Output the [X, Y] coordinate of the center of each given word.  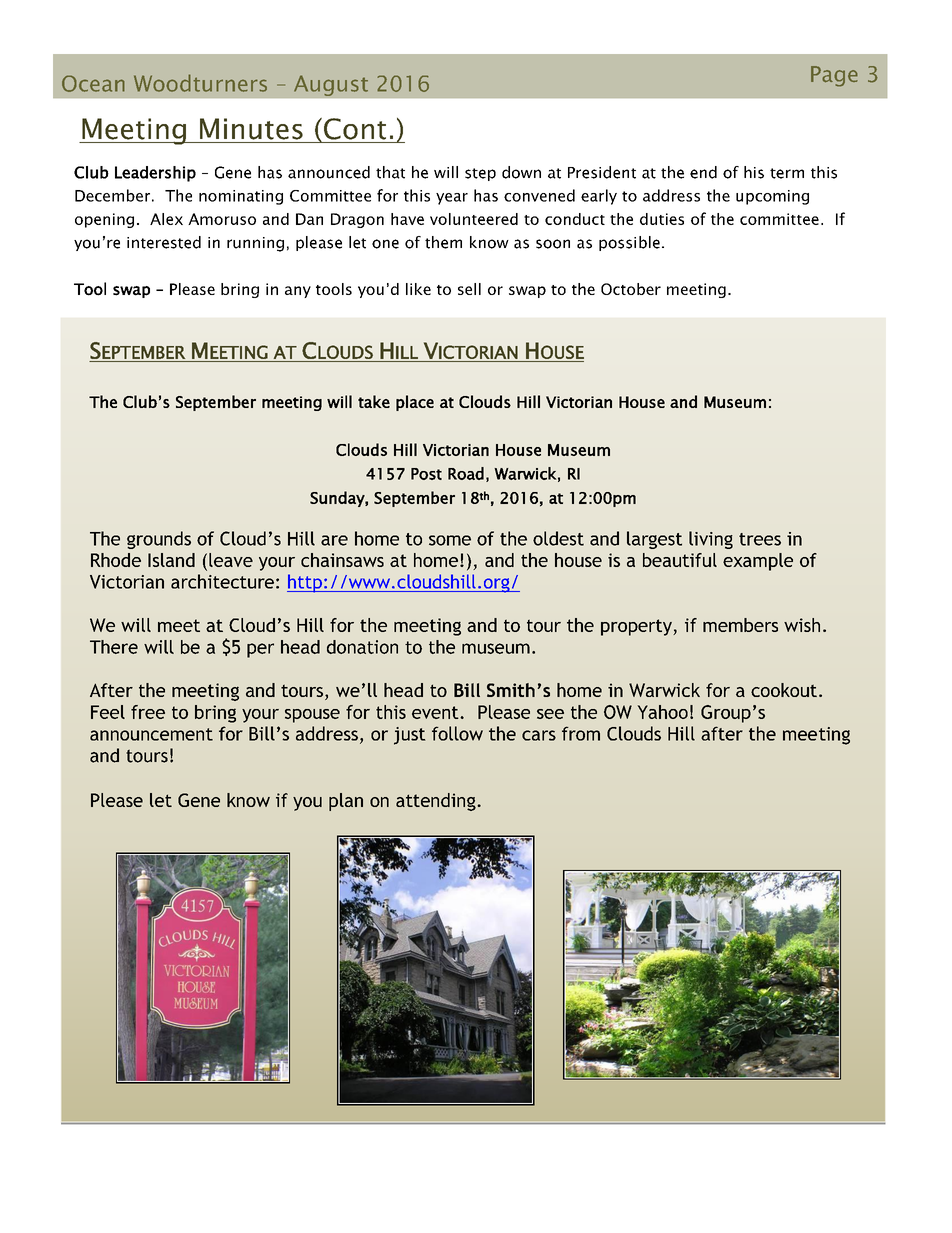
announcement [151, 734]
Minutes [251, 129]
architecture [222, 581]
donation [362, 647]
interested [164, 242]
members [740, 625]
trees [760, 539]
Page [834, 76]
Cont [355, 129]
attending [437, 802]
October [631, 289]
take [374, 401]
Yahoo [662, 712]
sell [469, 289]
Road [466, 473]
